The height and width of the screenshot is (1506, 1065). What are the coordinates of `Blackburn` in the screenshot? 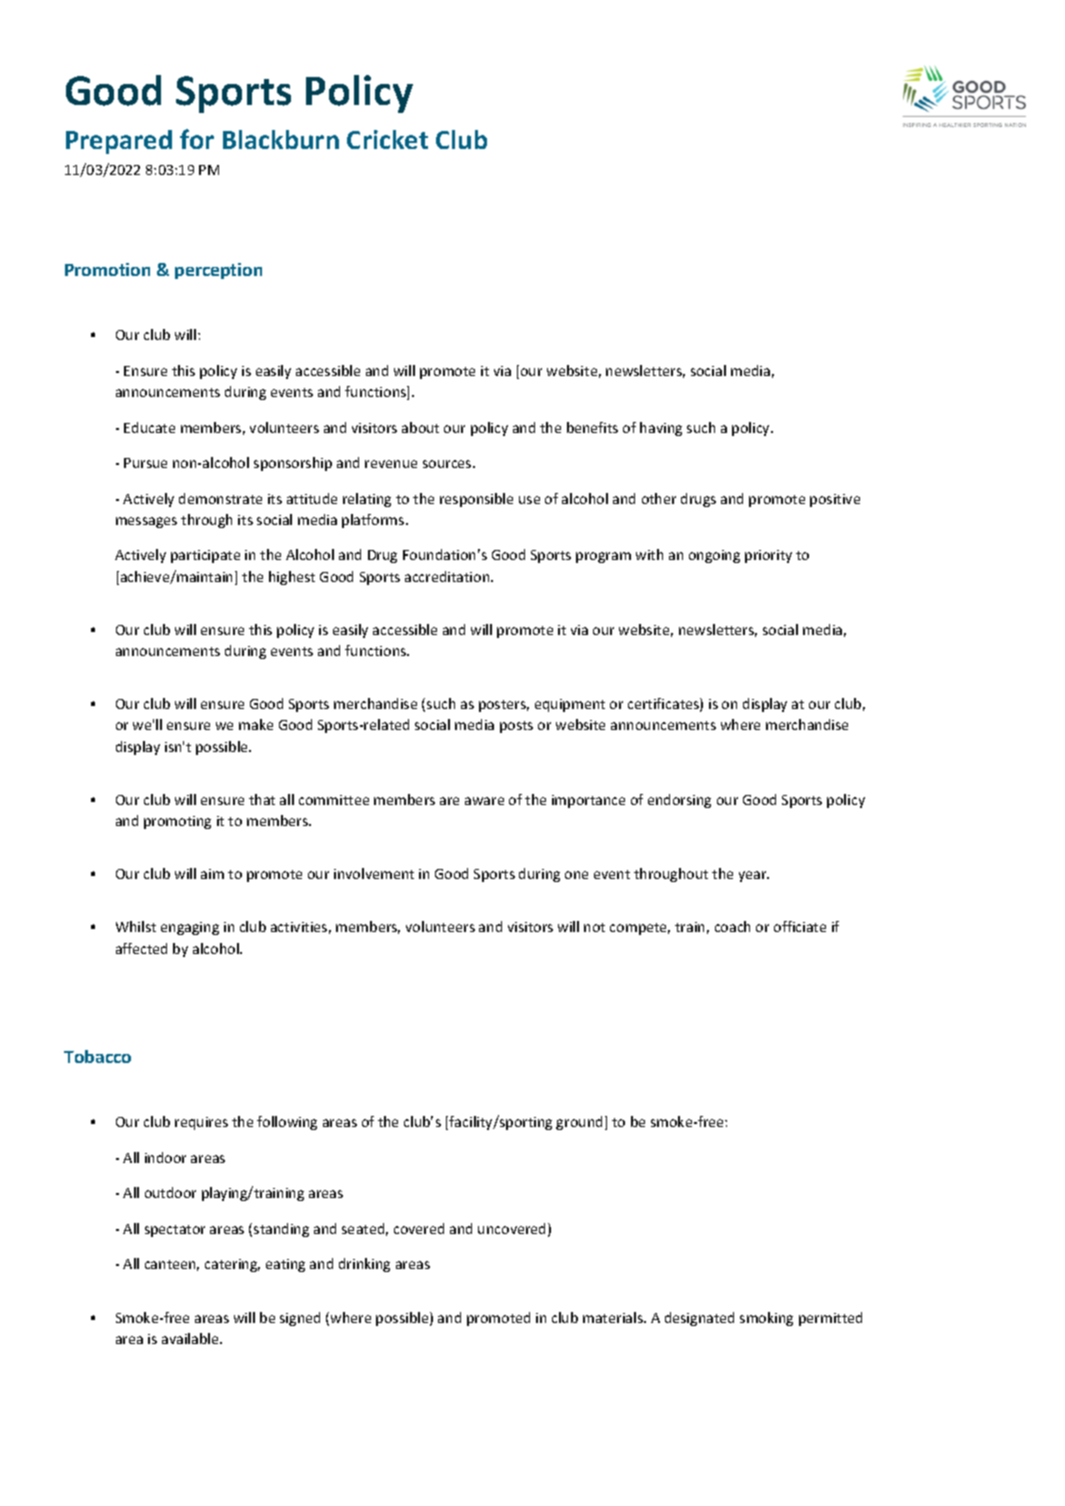 It's located at (281, 139).
